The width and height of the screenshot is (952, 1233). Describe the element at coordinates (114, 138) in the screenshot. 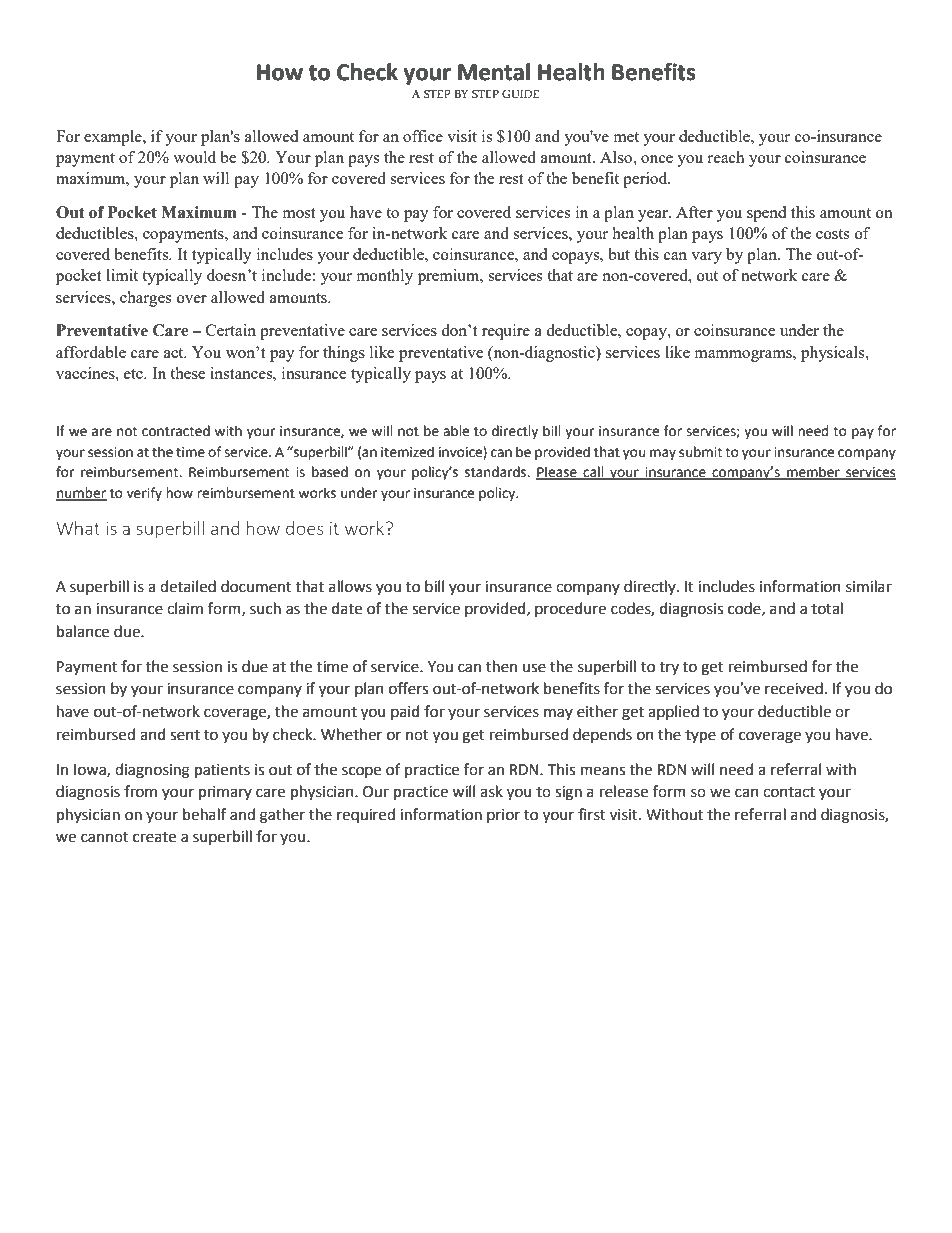

I see `example` at that location.
